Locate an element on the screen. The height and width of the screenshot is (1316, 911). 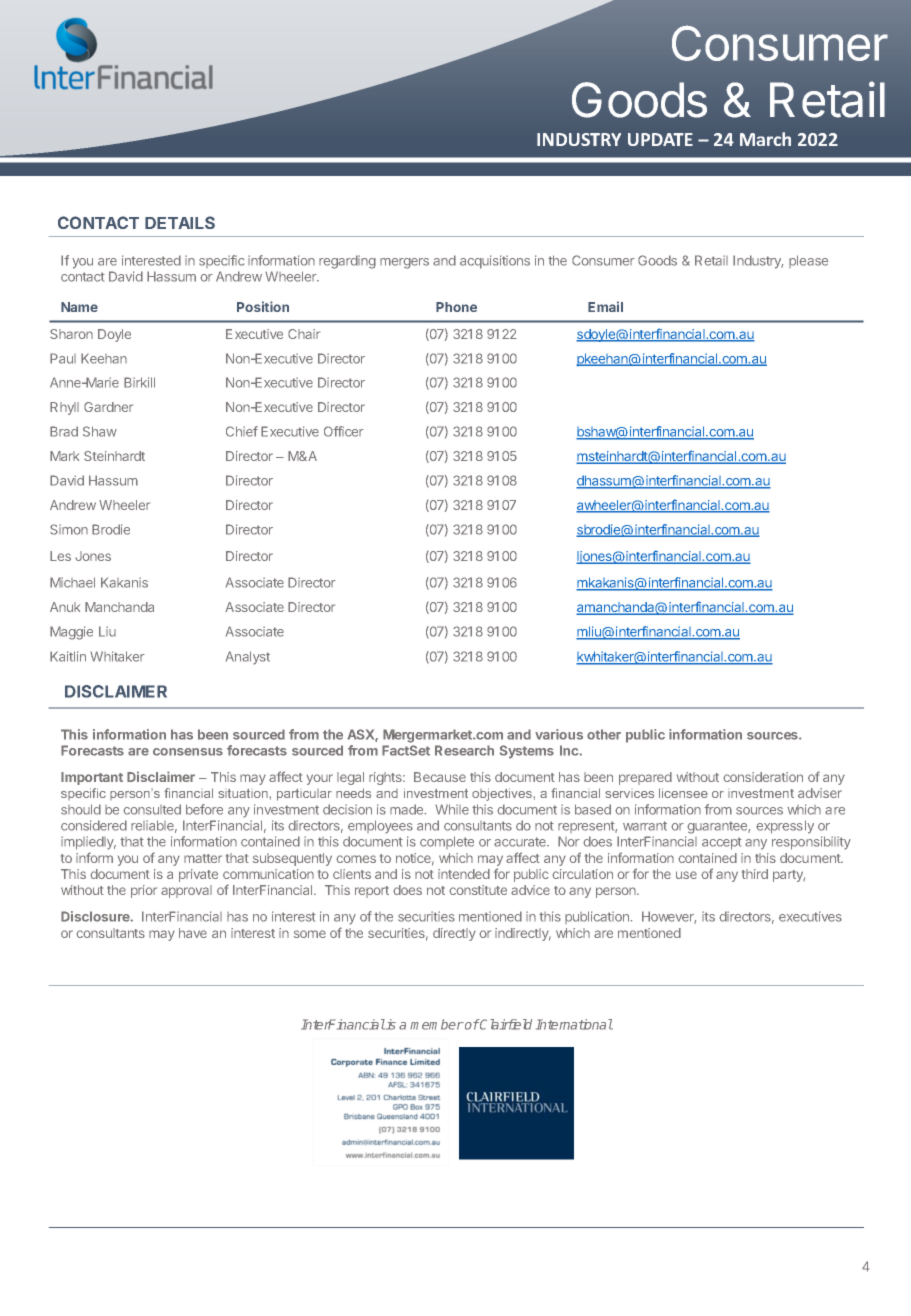
consideration is located at coordinates (763, 777).
